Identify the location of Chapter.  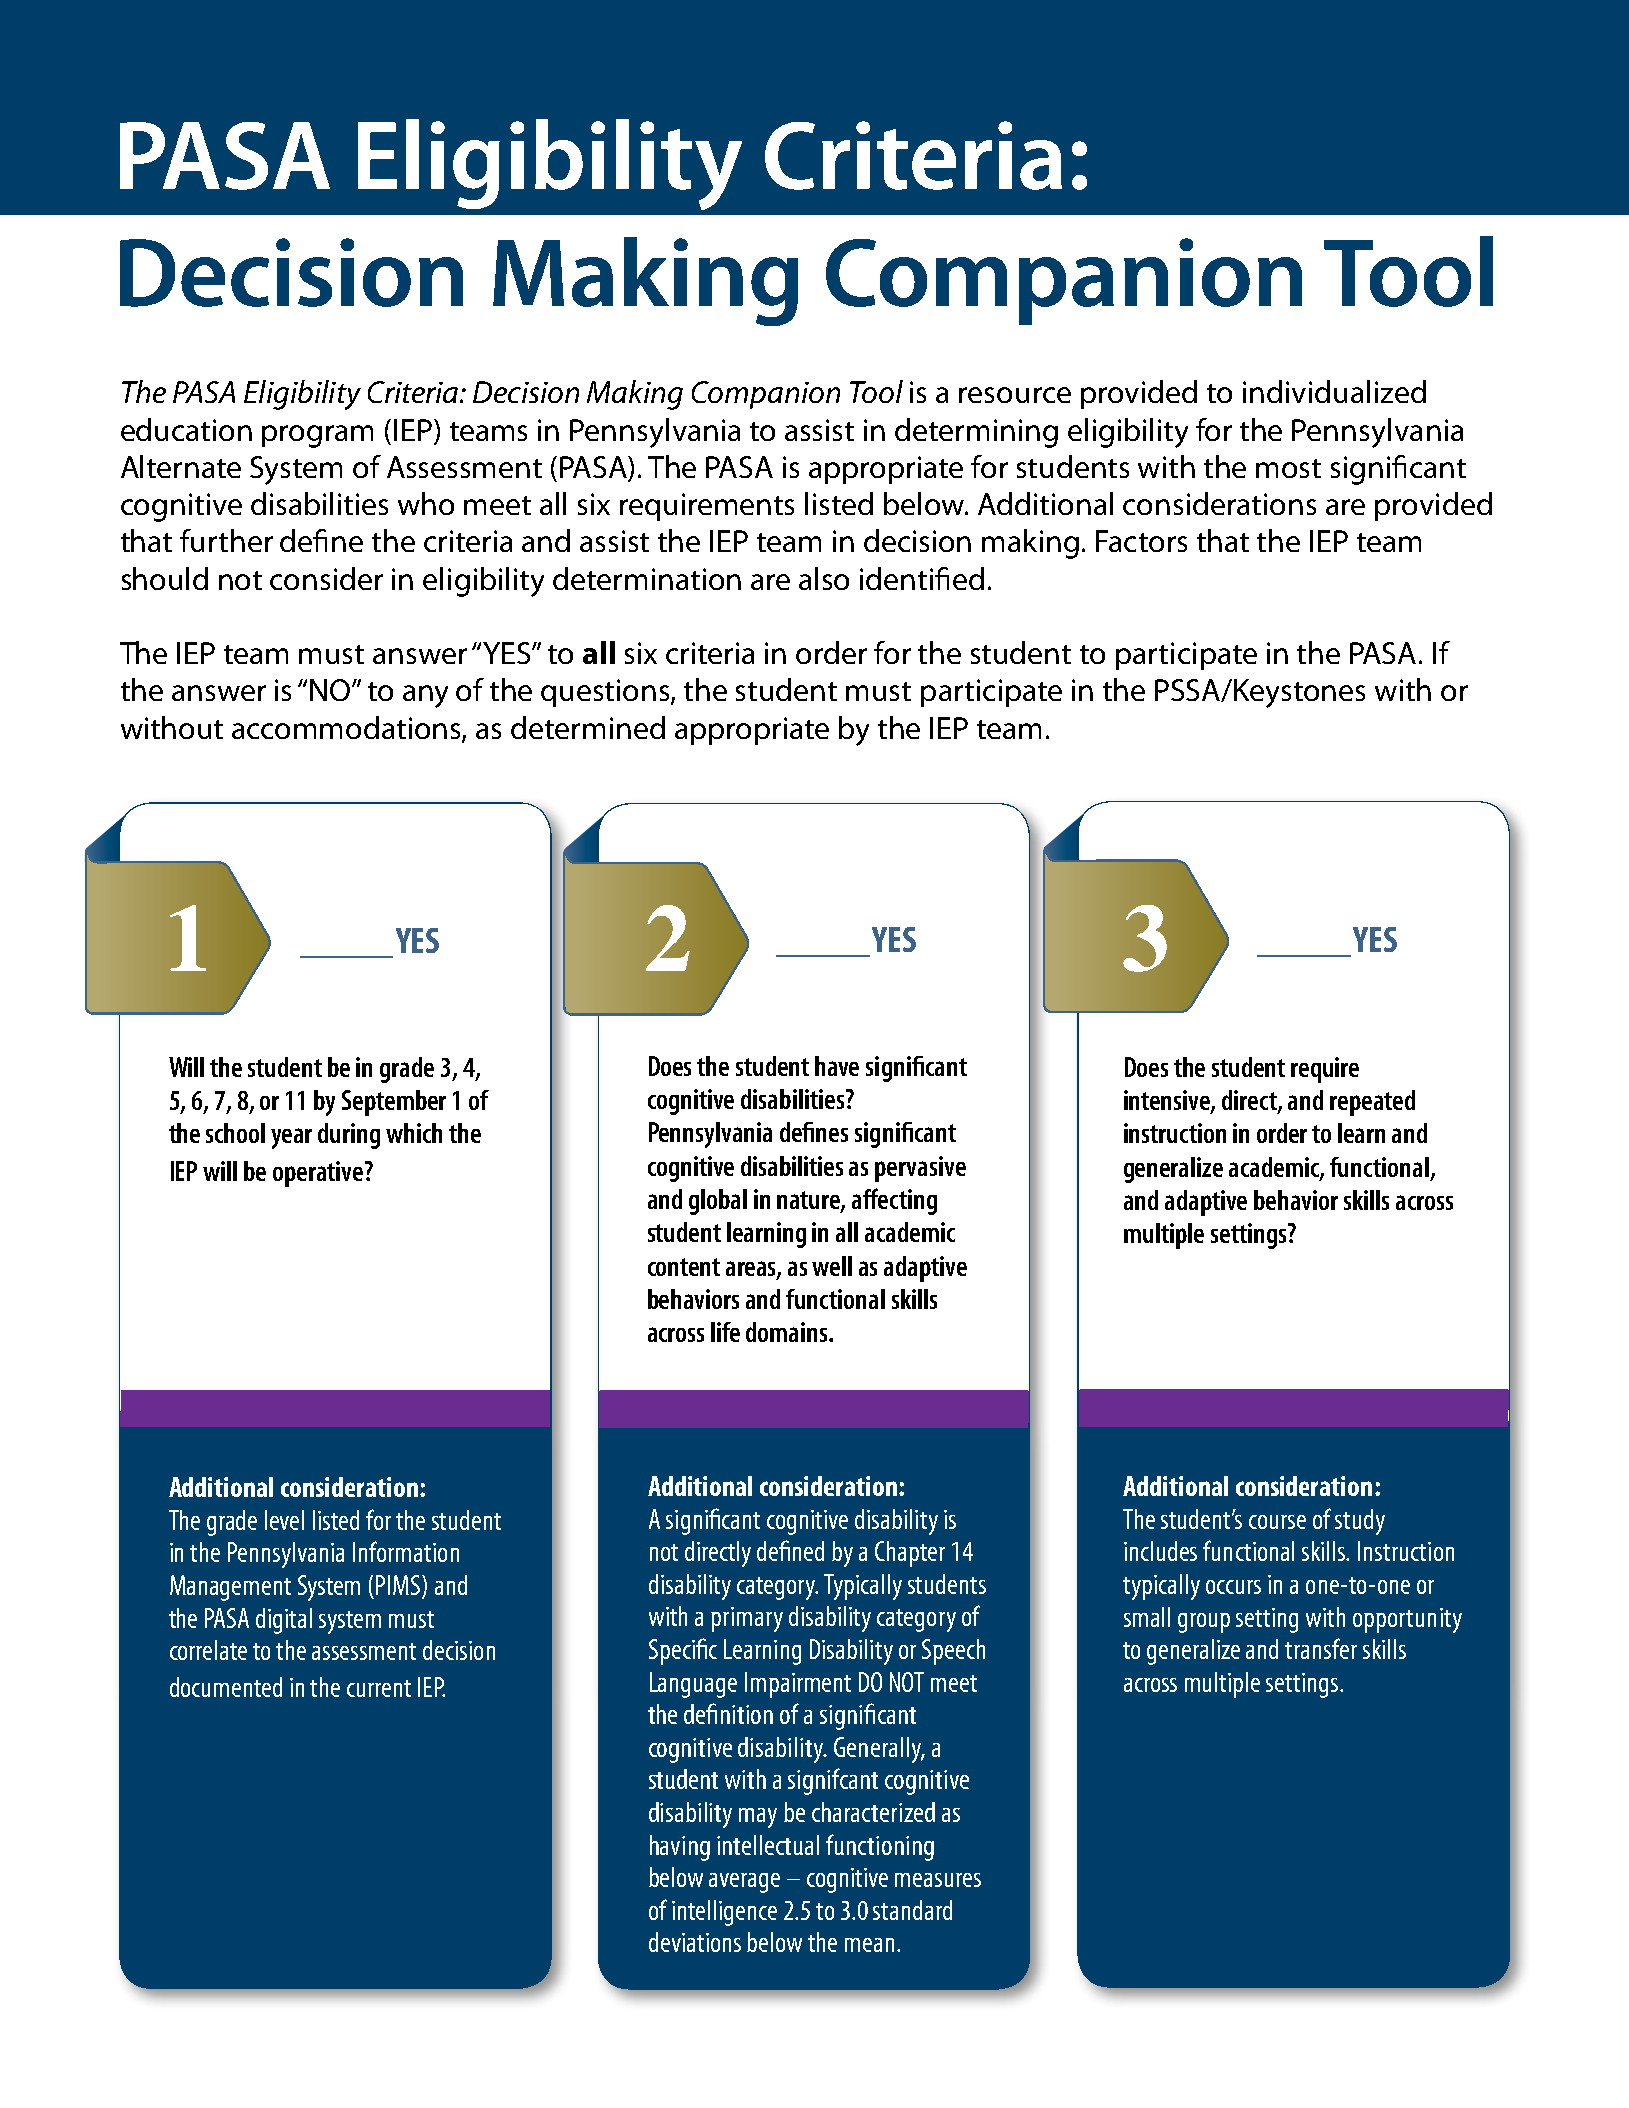
(910, 1554).
